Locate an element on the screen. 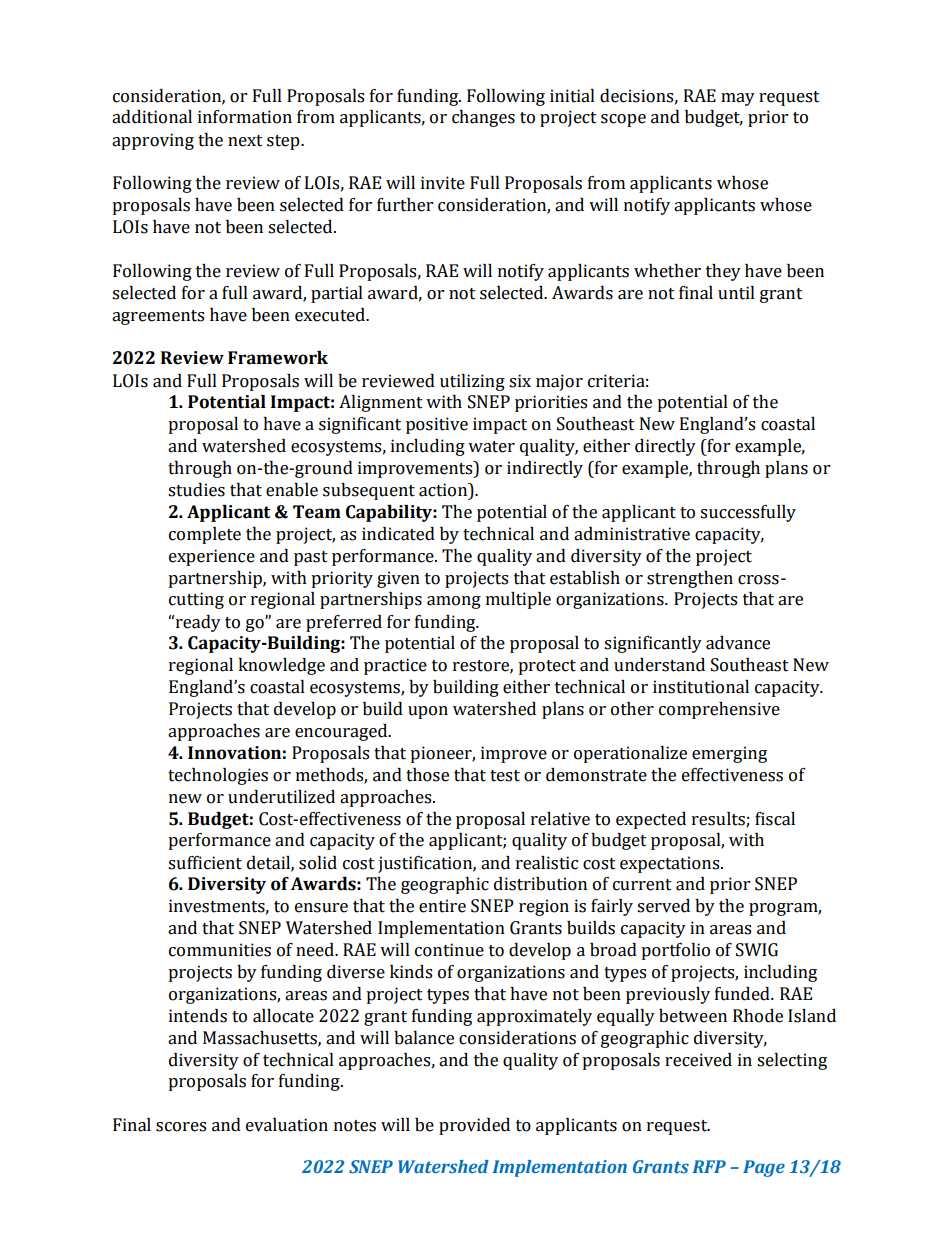 Image resolution: width=952 pixels, height=1233 pixels. knowledge is located at coordinates (281, 666).
